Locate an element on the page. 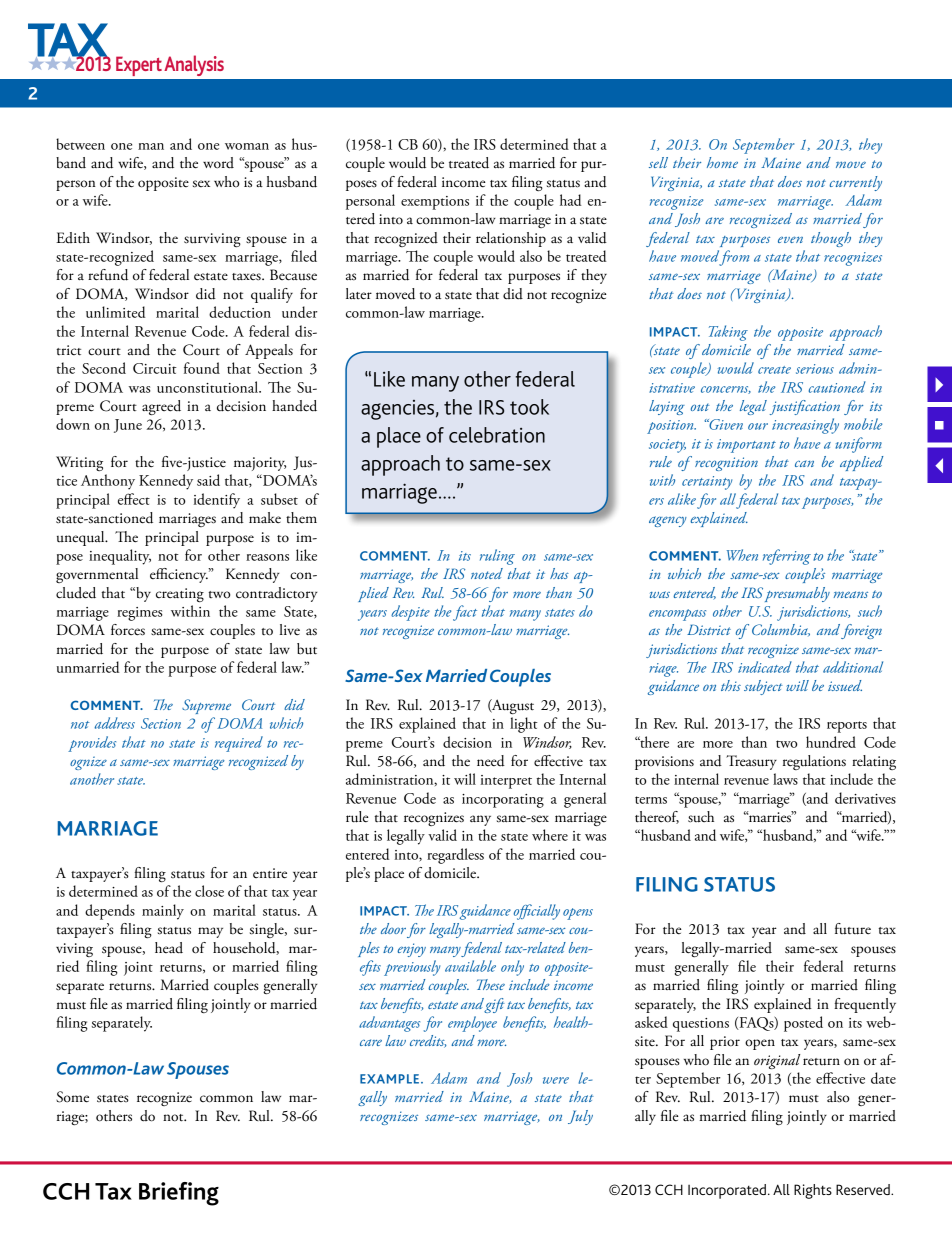  indicated is located at coordinates (765, 667).
